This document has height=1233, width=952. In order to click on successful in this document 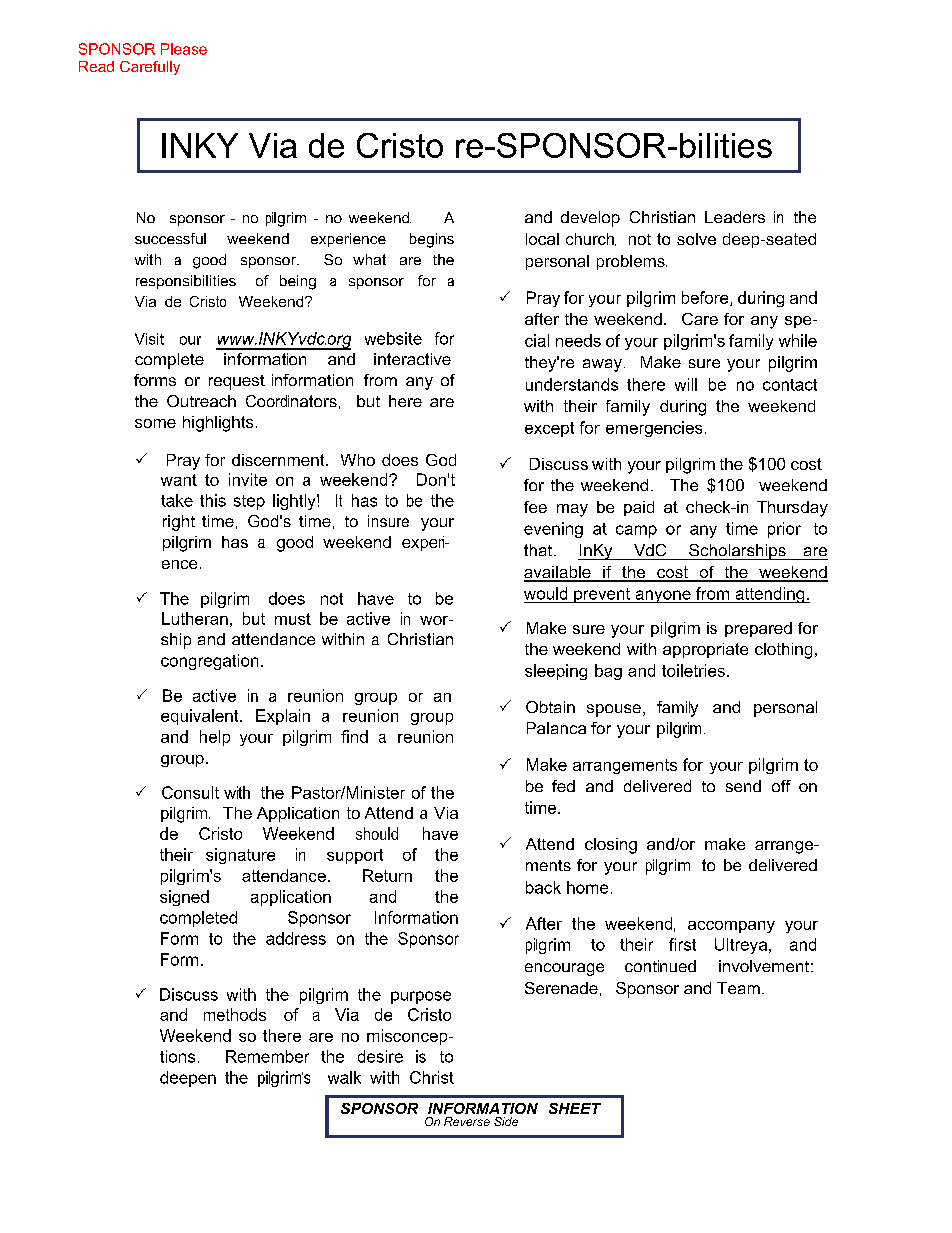, I will do `click(170, 238)`.
